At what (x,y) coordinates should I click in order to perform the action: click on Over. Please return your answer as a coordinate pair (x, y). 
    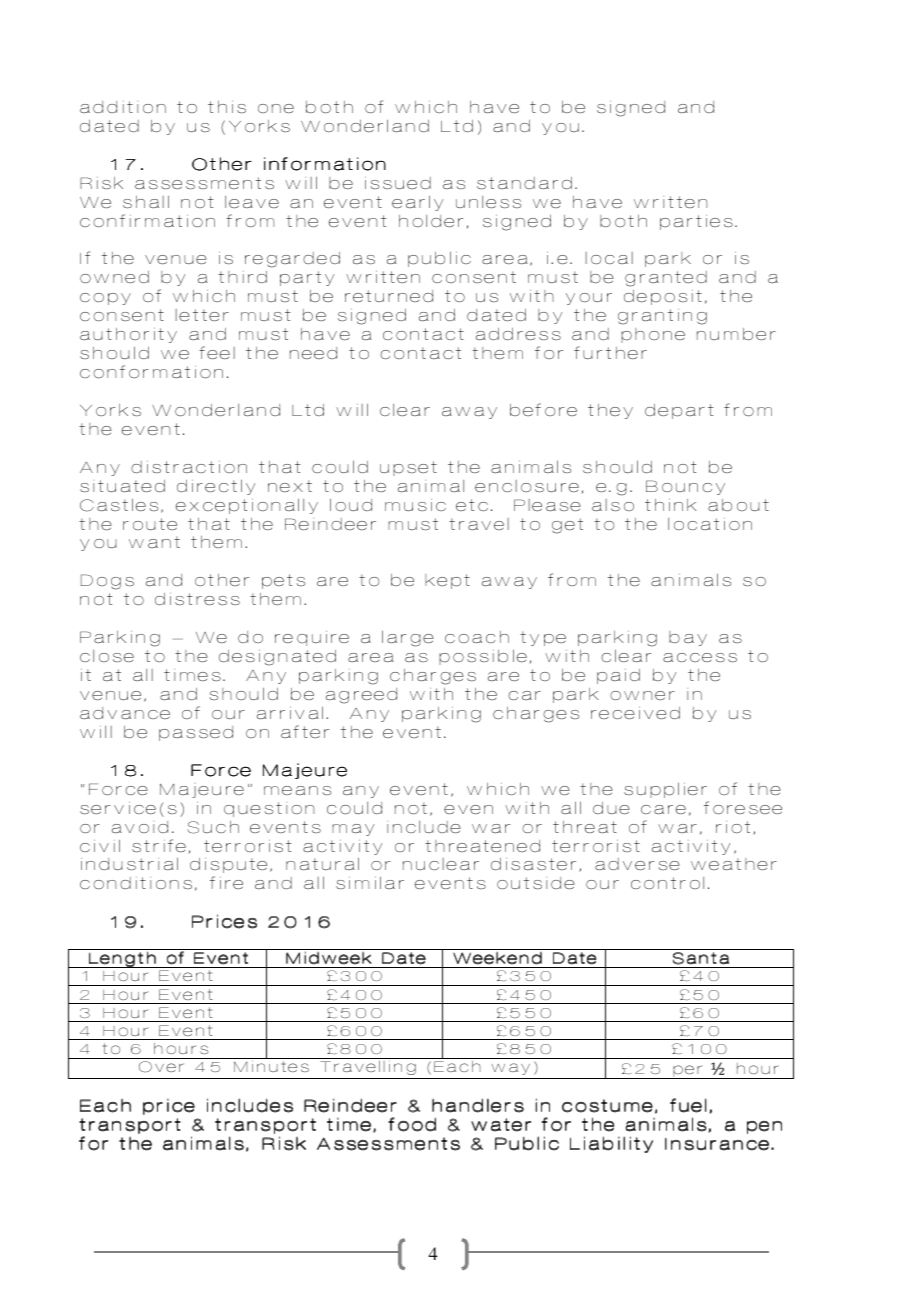
    Looking at the image, I should click on (161, 1067).
